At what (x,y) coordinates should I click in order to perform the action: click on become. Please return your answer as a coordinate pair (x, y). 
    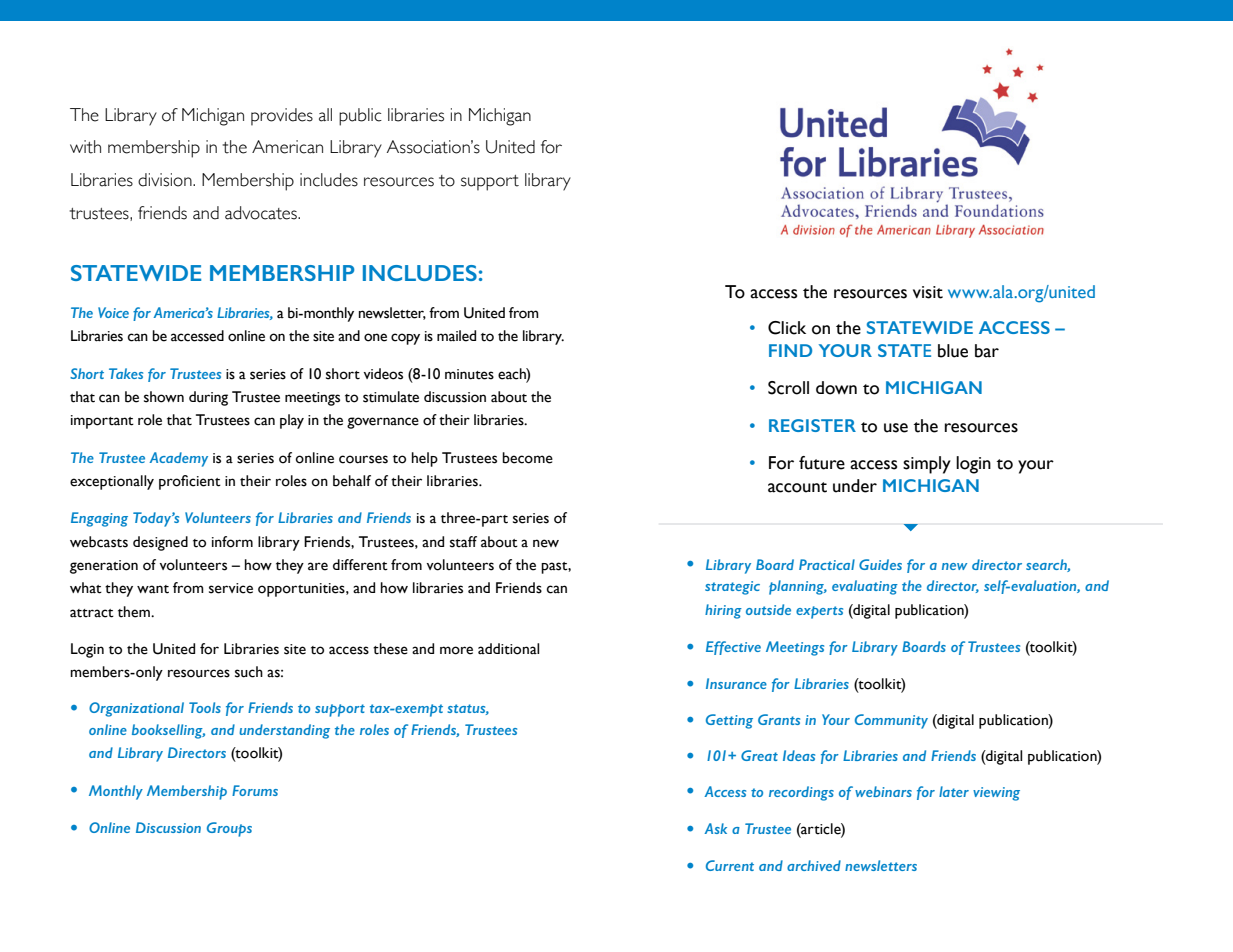
    Looking at the image, I should click on (527, 458).
